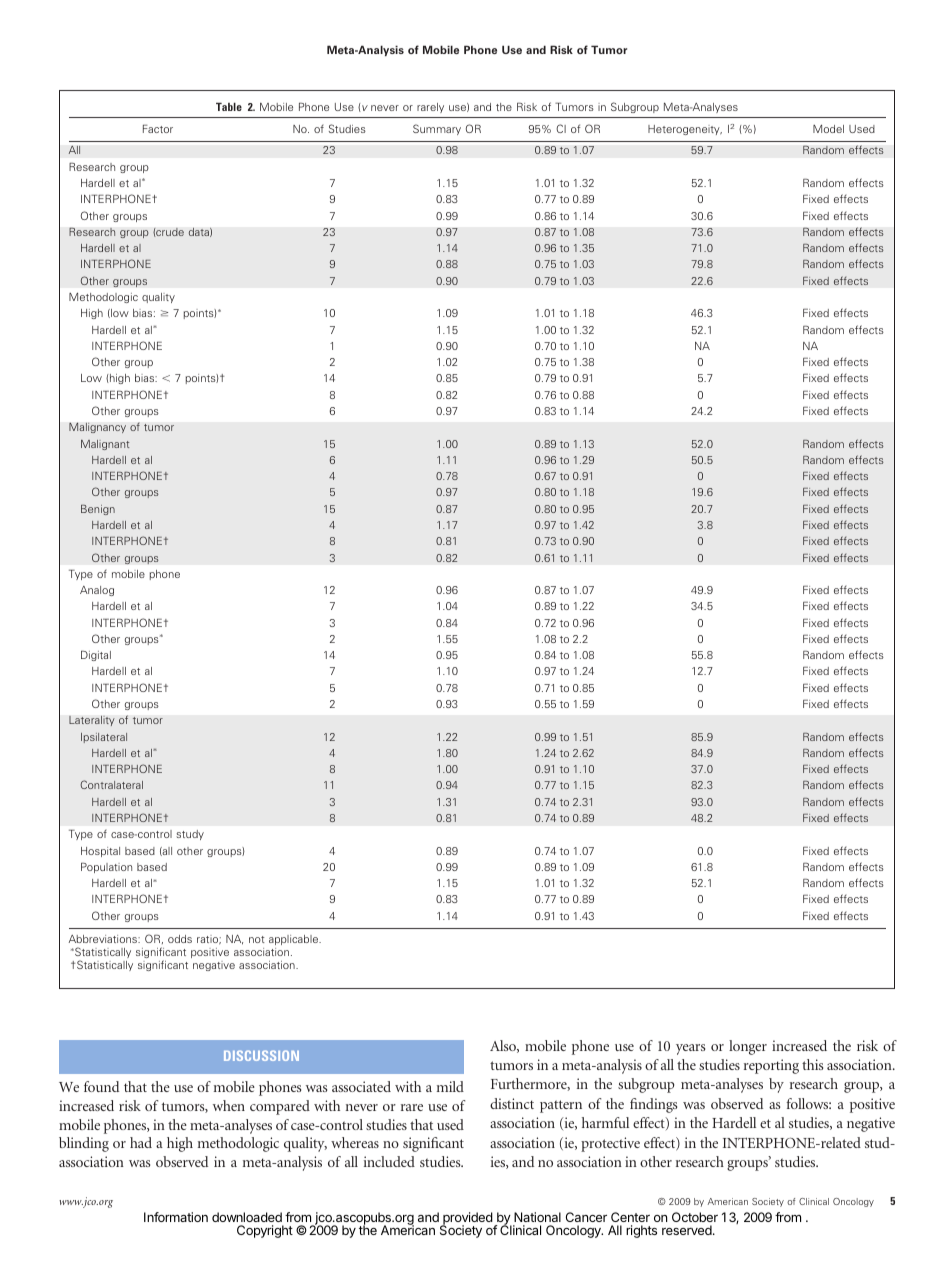 This image has height=1275, width=952. What do you see at coordinates (105, 445) in the image?
I see `Malignant` at bounding box center [105, 445].
